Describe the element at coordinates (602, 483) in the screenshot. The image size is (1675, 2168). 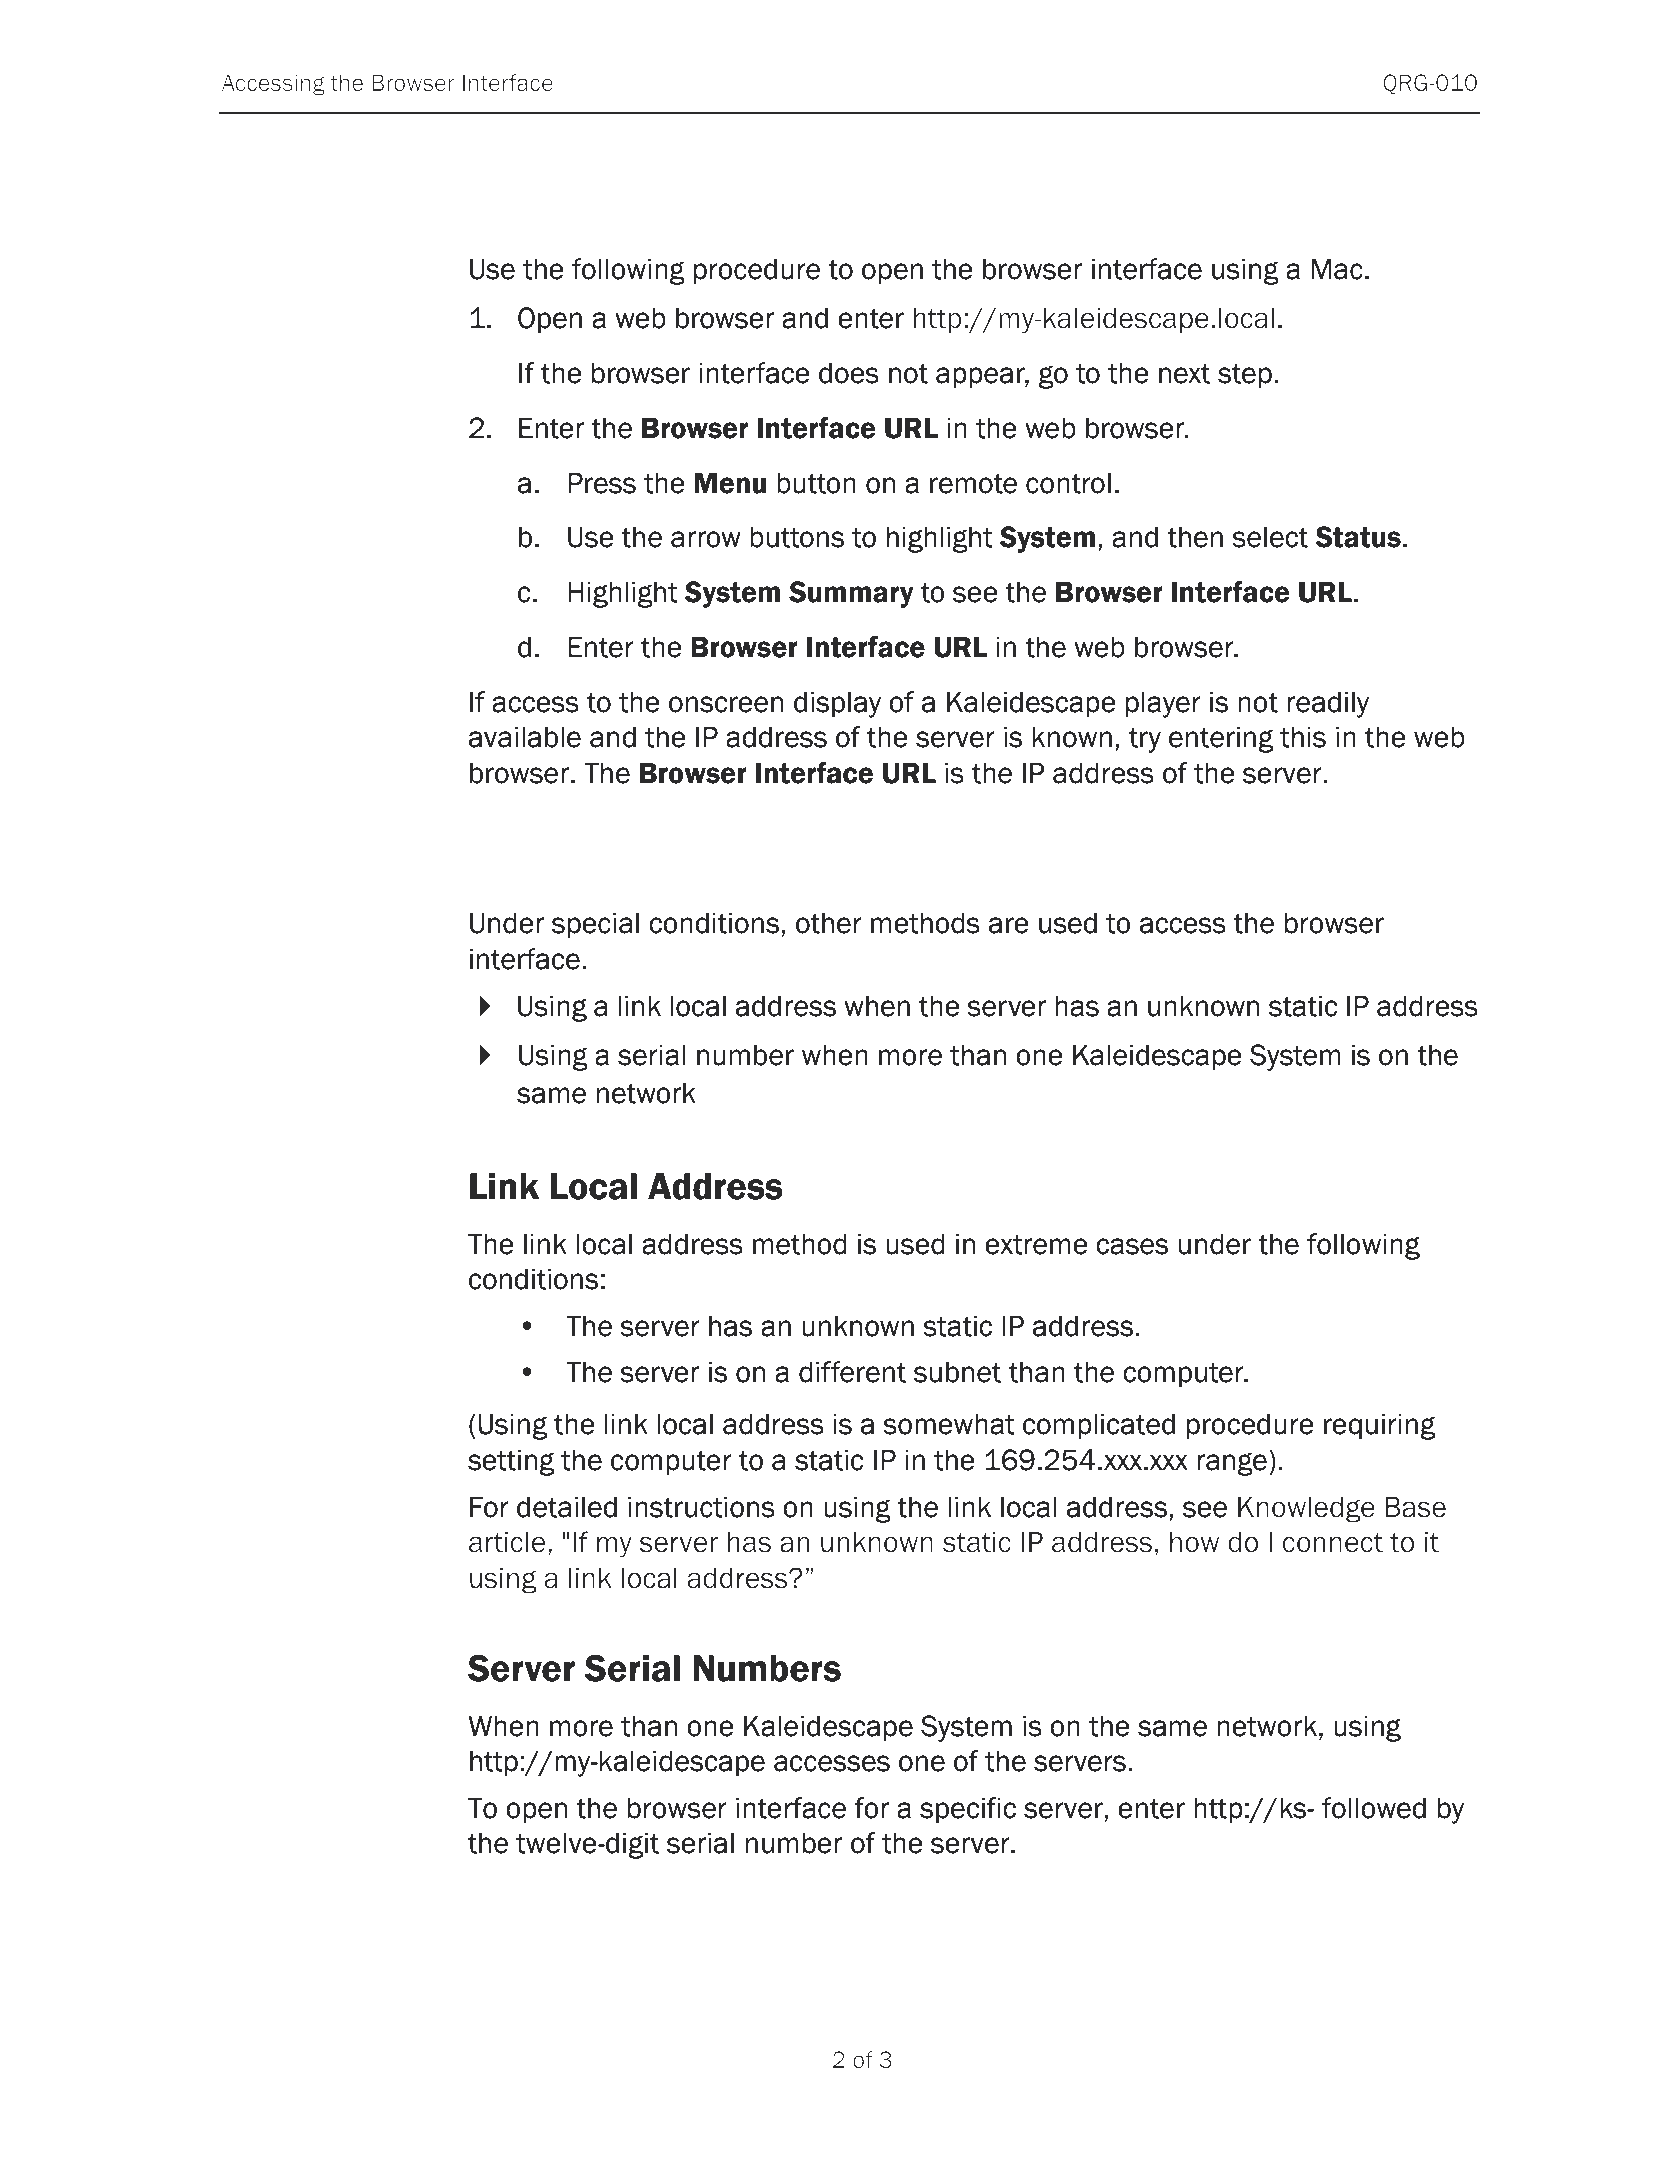
I see `Press` at that location.
